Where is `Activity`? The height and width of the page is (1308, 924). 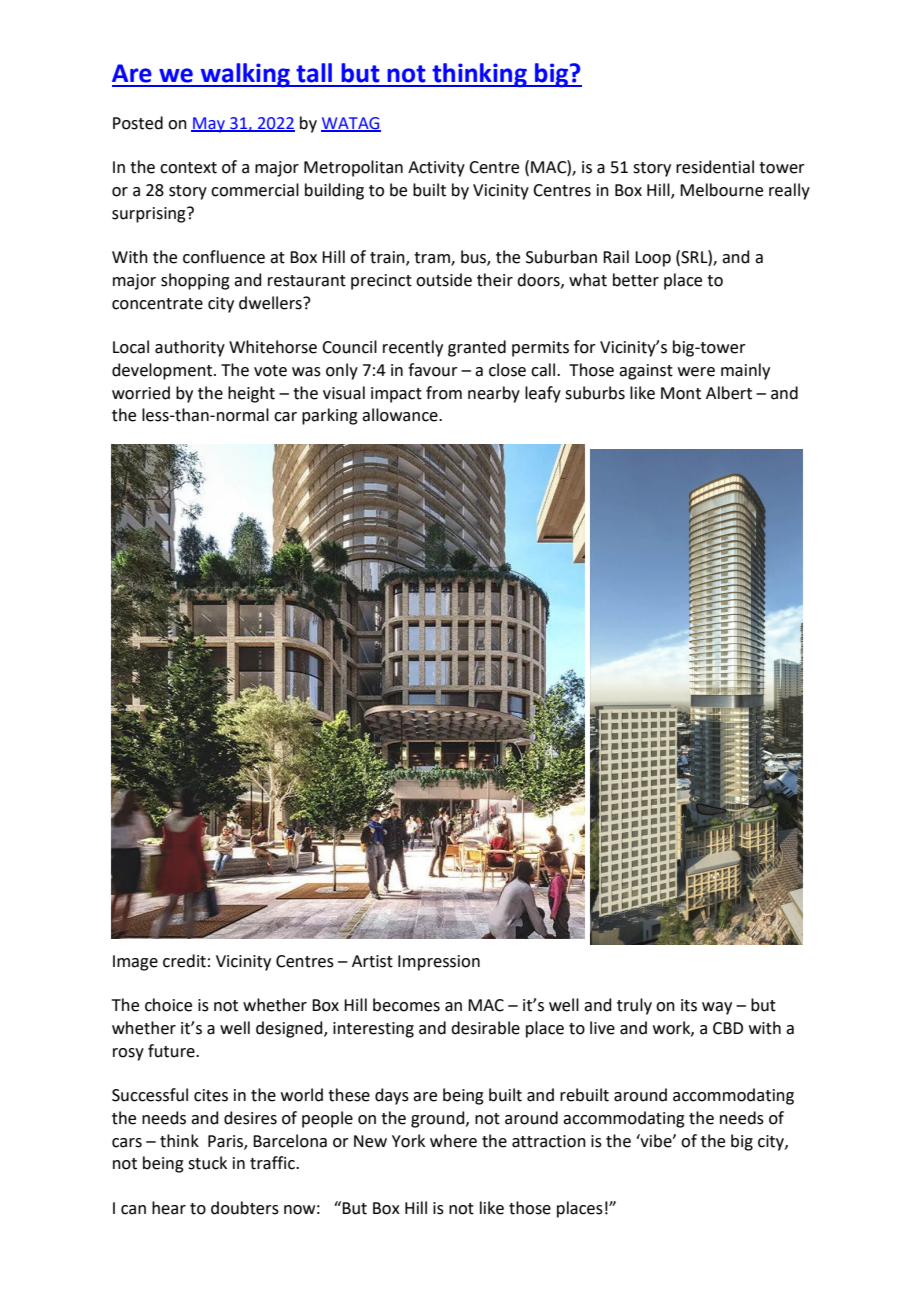 Activity is located at coordinates (436, 169).
